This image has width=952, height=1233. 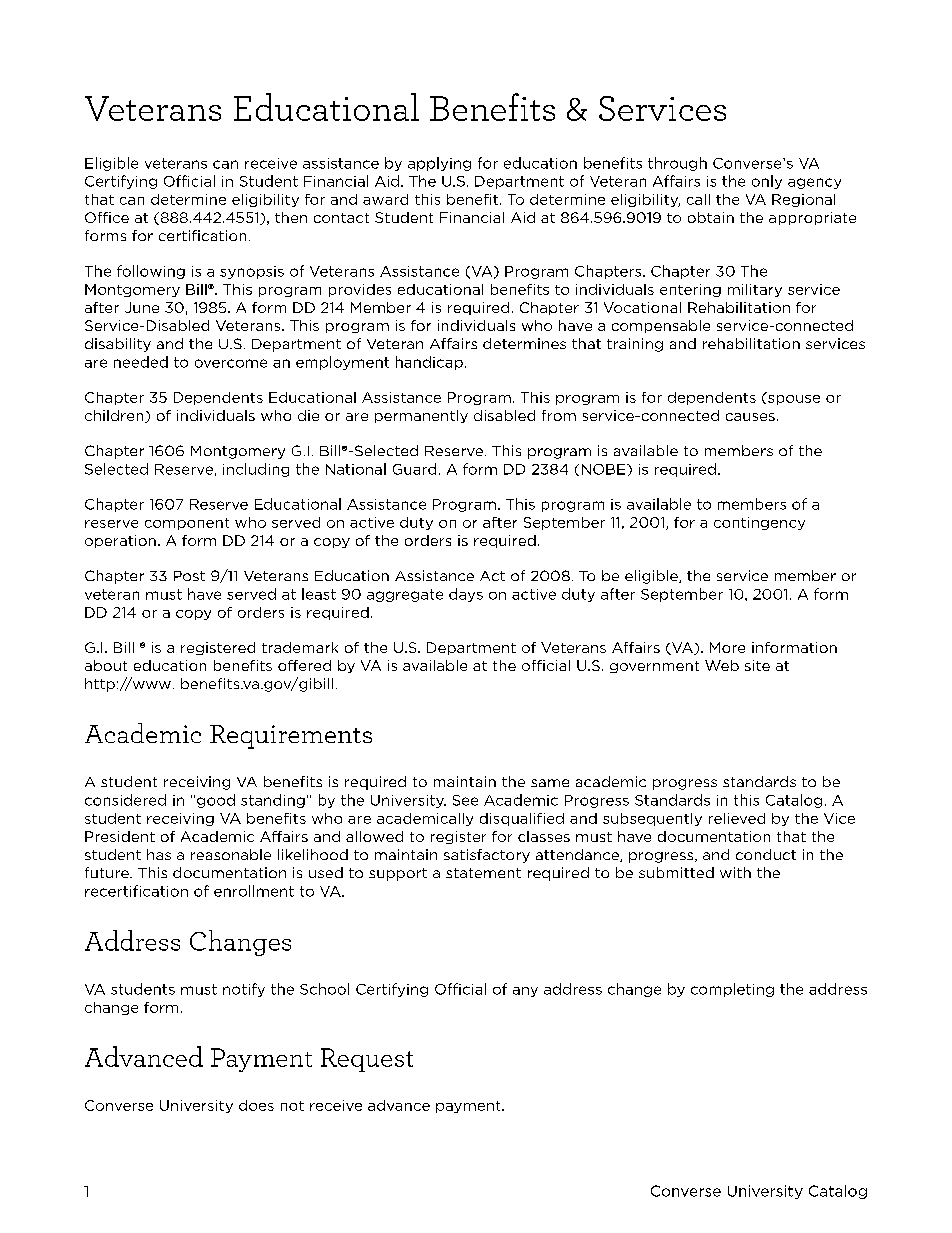 I want to click on only, so click(x=767, y=182).
